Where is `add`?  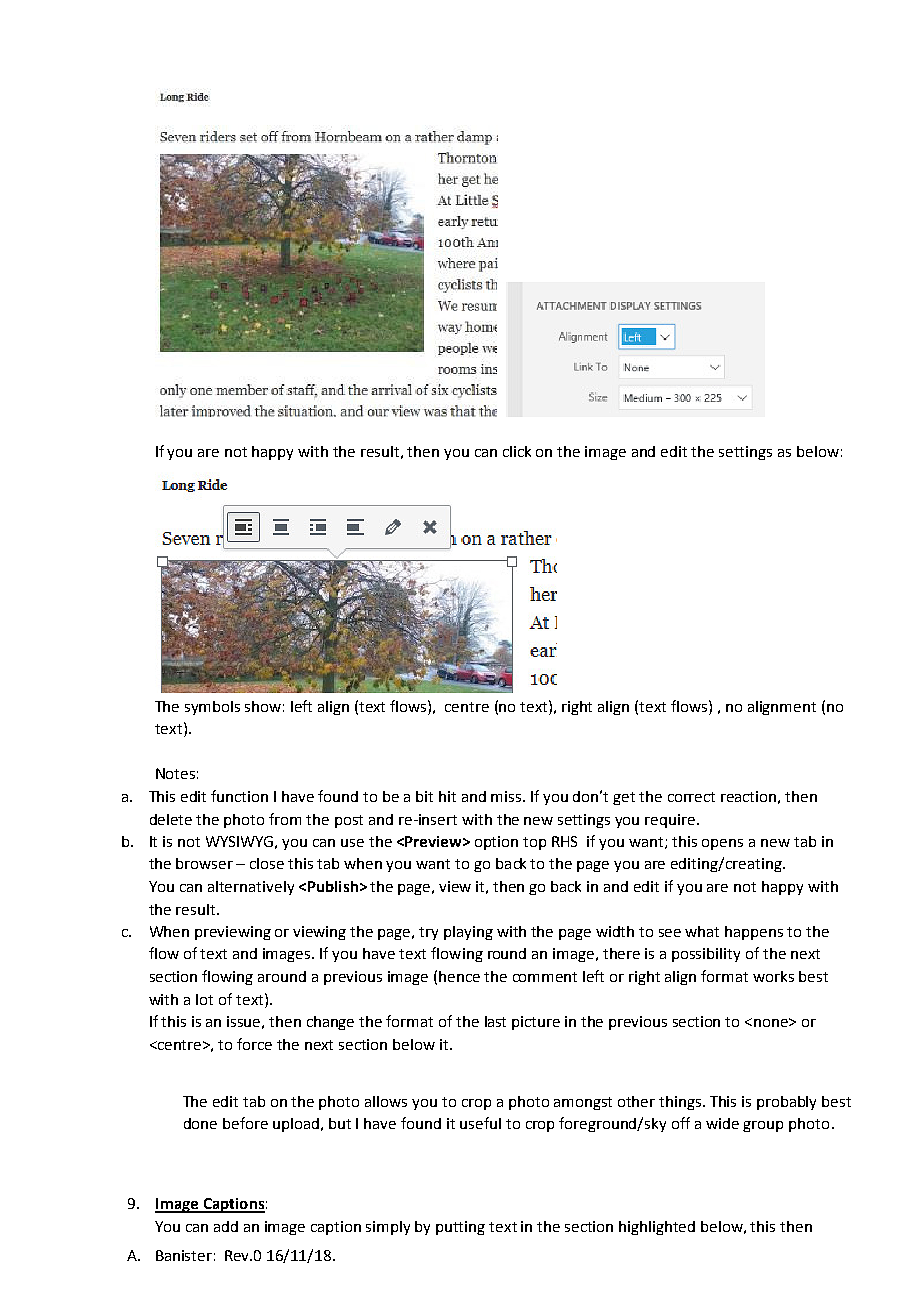
add is located at coordinates (226, 1226).
